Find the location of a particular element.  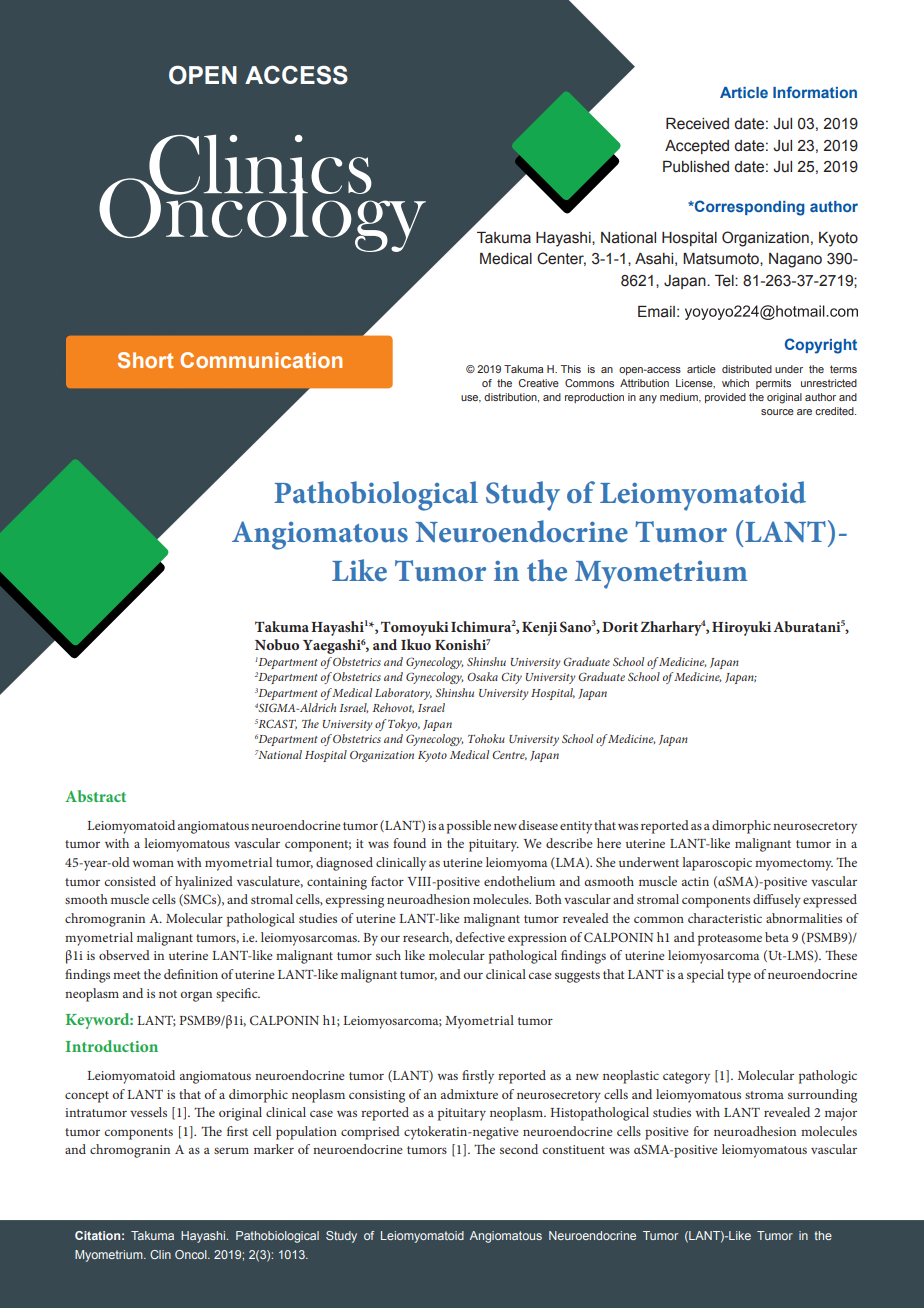

Short is located at coordinates (145, 360).
